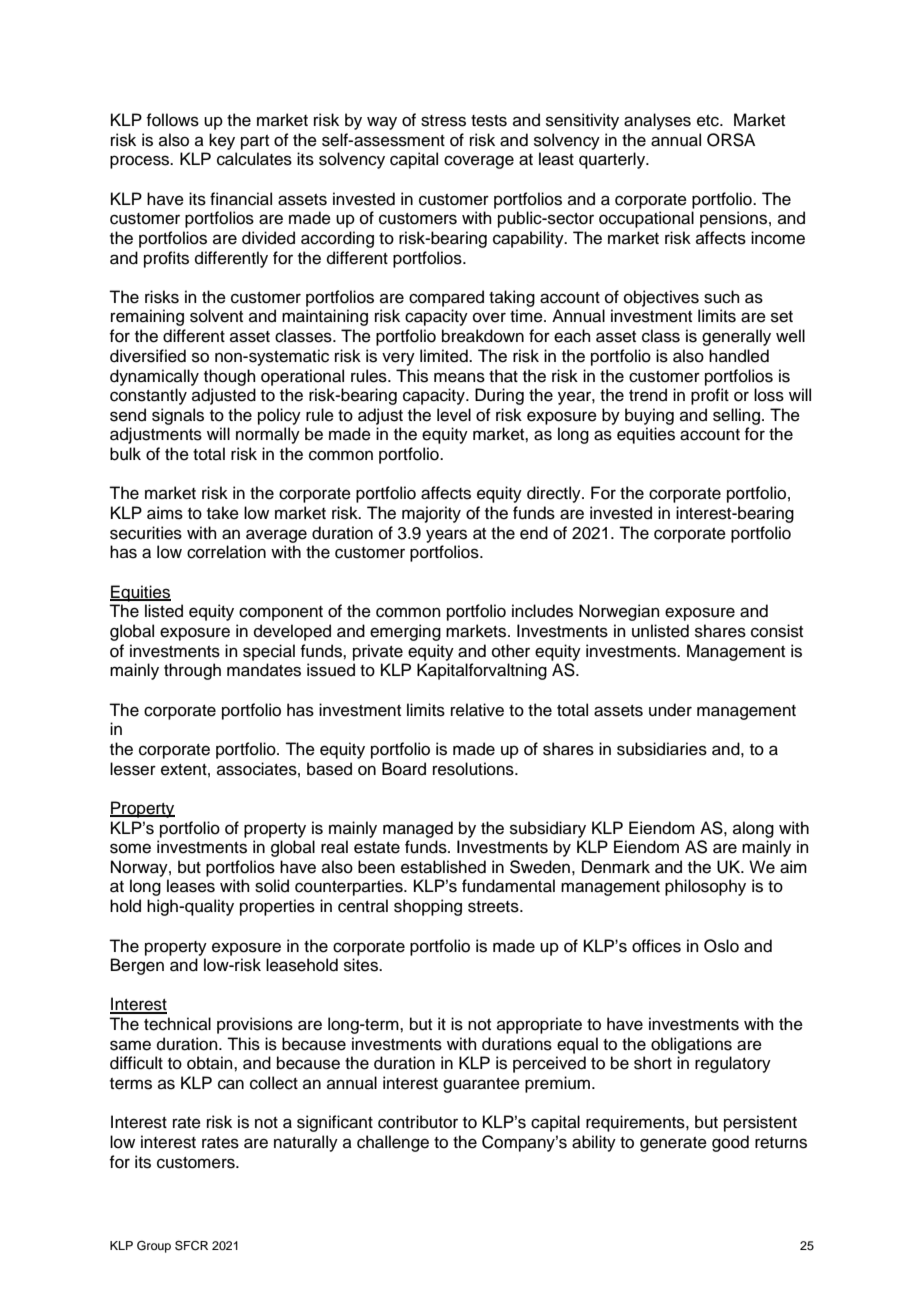  What do you see at coordinates (222, 141) in the page?
I see `key` at bounding box center [222, 141].
